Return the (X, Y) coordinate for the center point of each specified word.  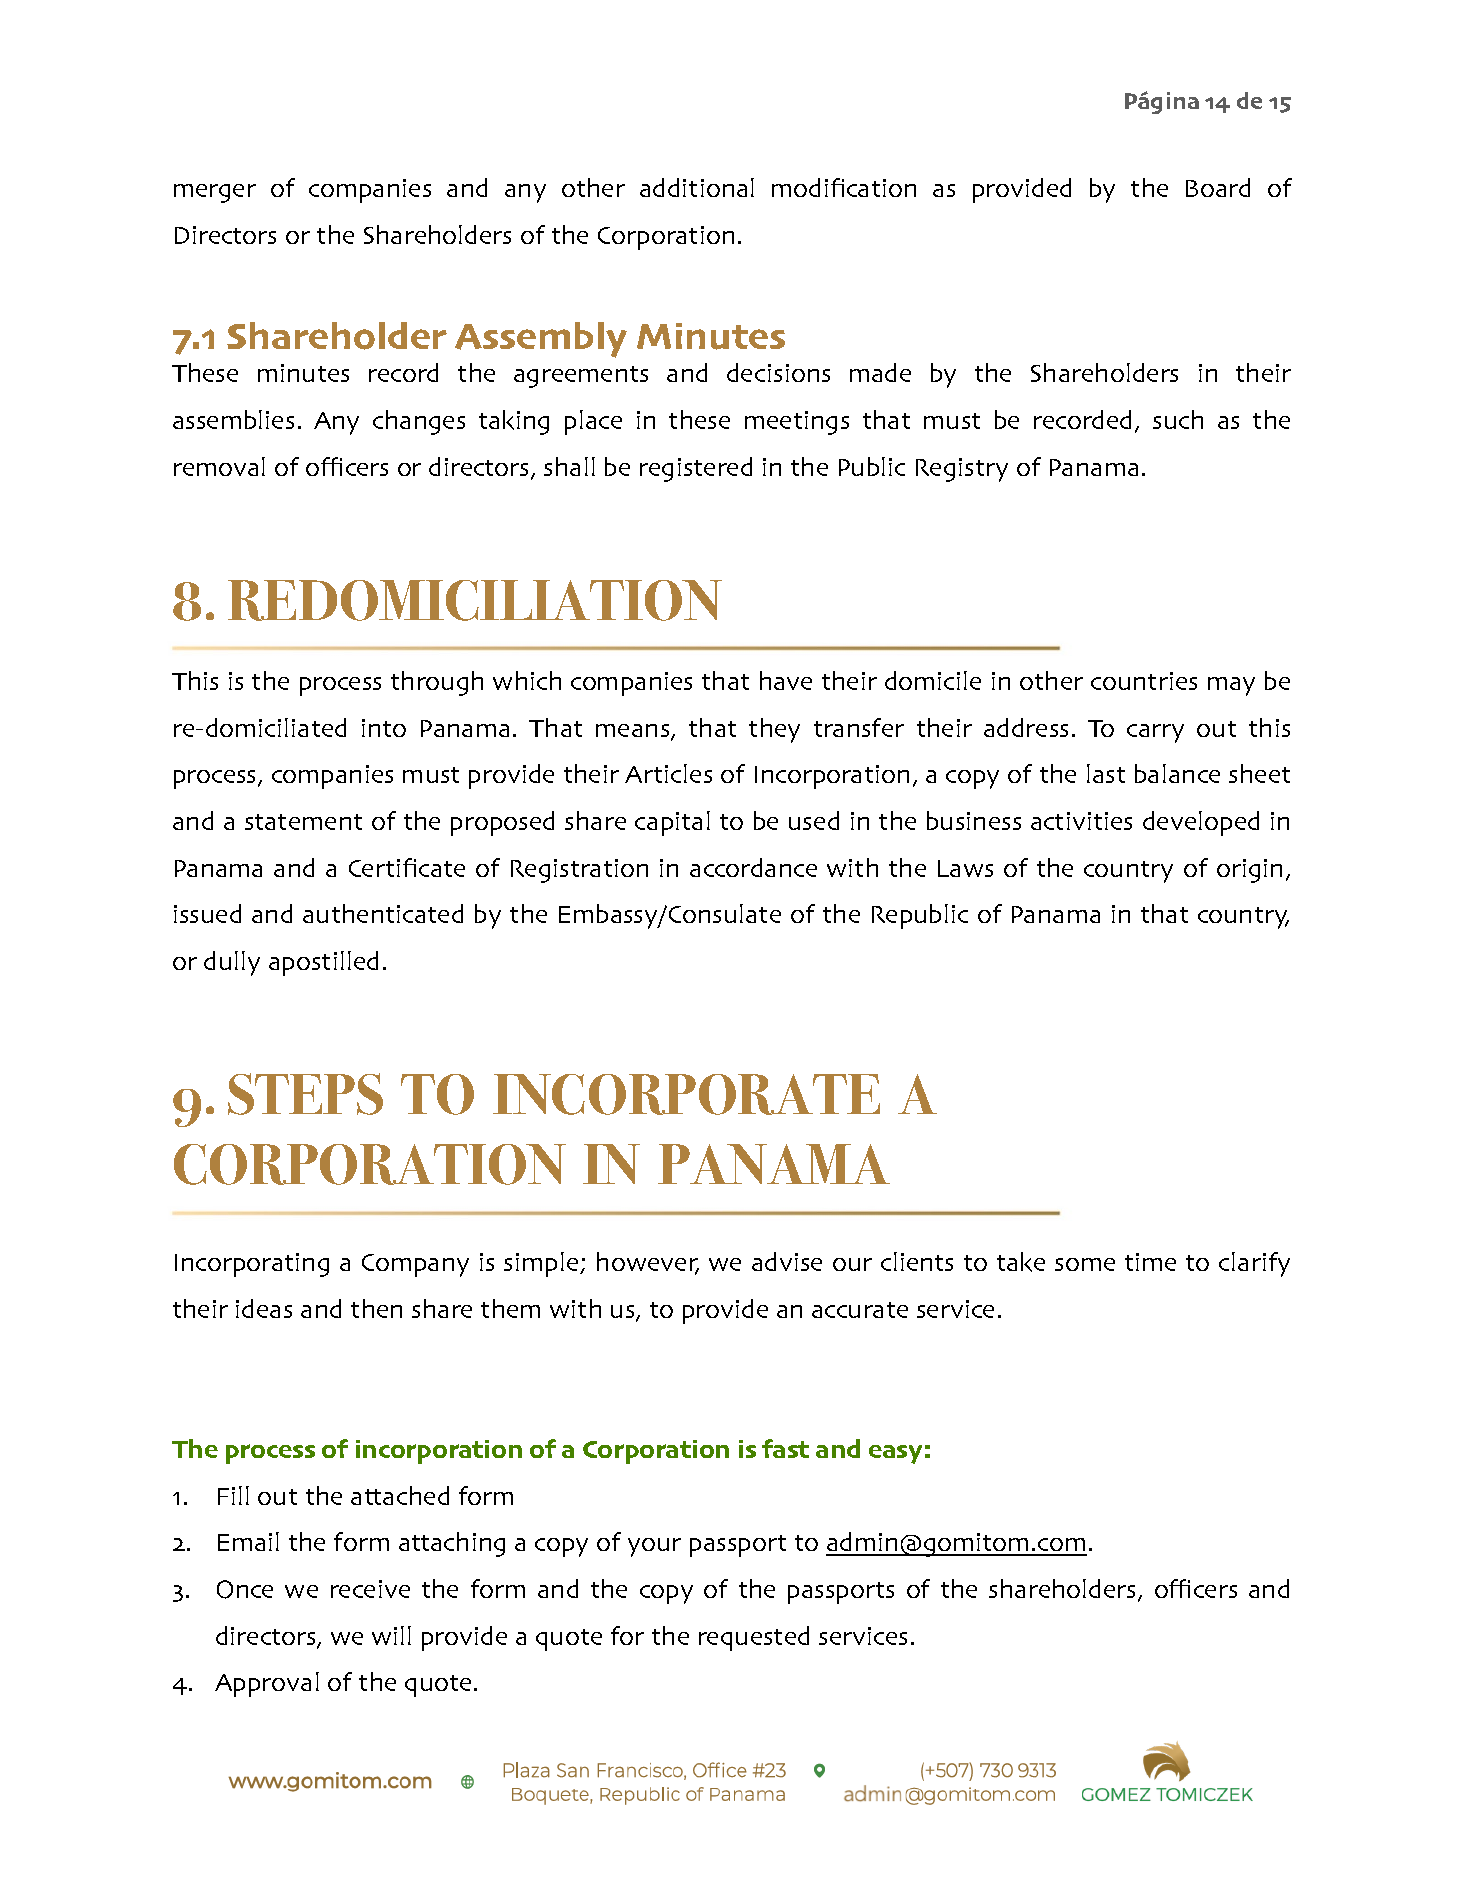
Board (1218, 187)
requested (754, 1638)
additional (697, 187)
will (391, 1635)
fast (785, 1448)
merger (215, 193)
